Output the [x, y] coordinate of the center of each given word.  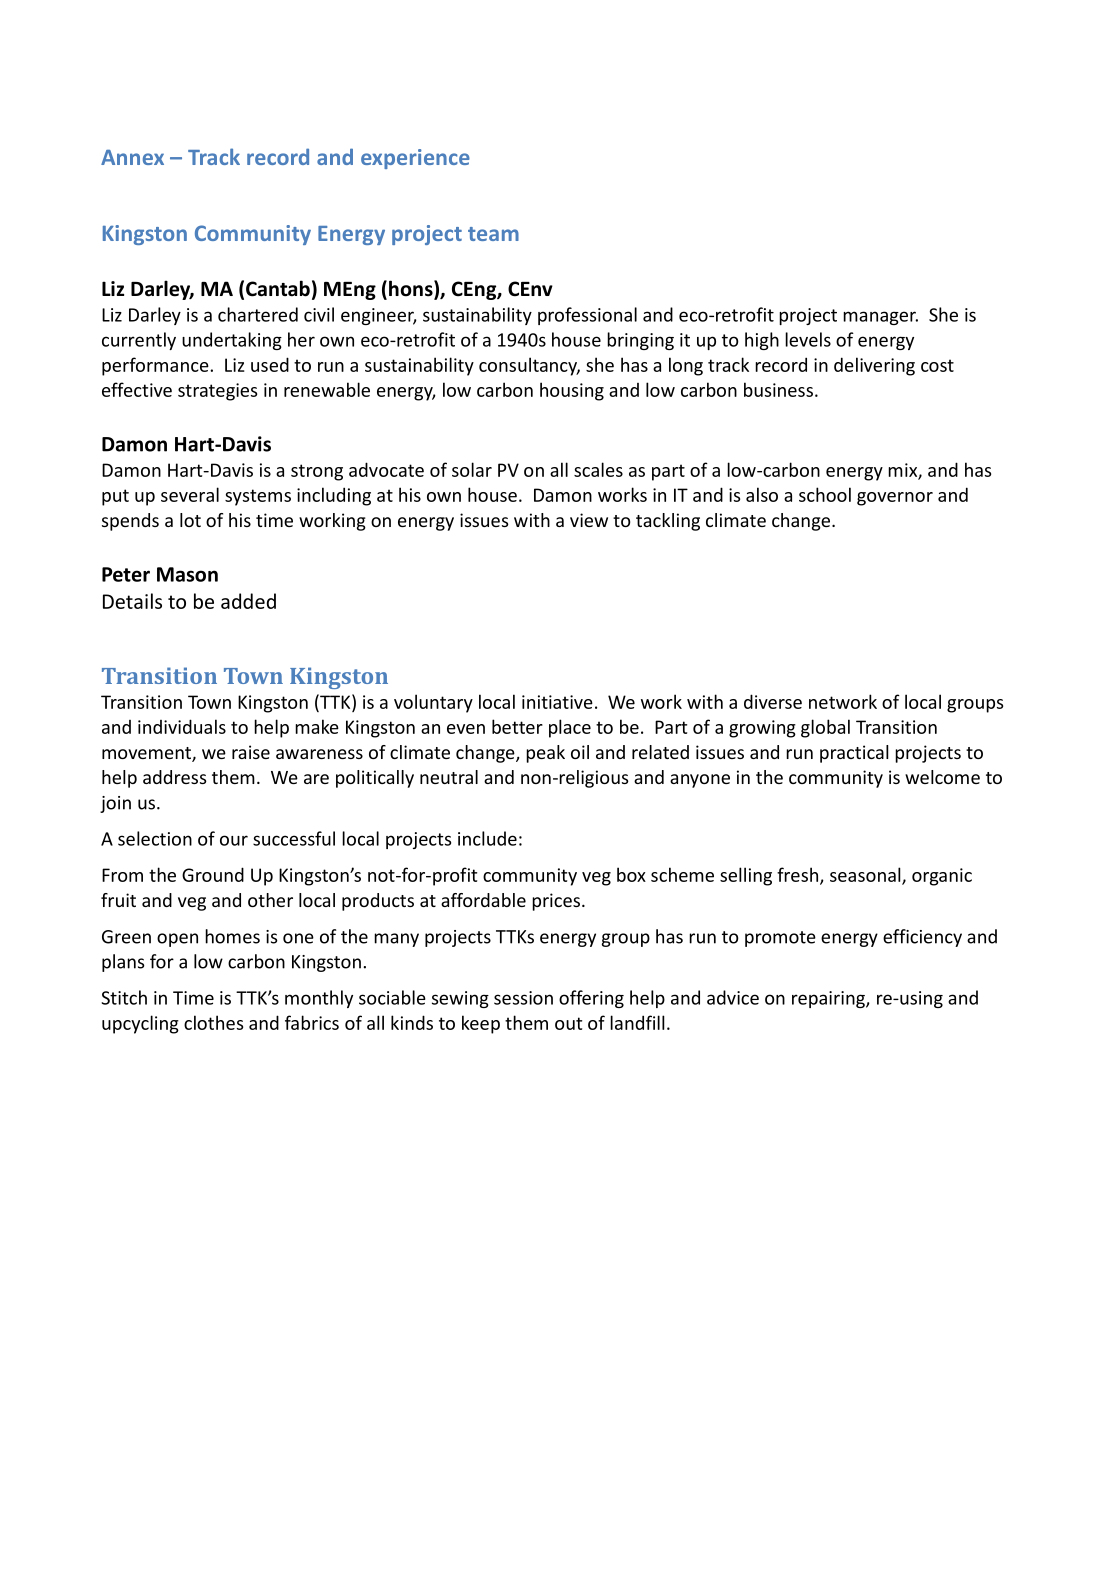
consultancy [529, 366]
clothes [213, 1022]
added [248, 601]
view [589, 520]
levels [808, 339]
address [175, 777]
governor [895, 499]
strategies [217, 392]
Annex [132, 157]
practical [854, 754]
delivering [874, 366]
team [493, 234]
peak [545, 754]
